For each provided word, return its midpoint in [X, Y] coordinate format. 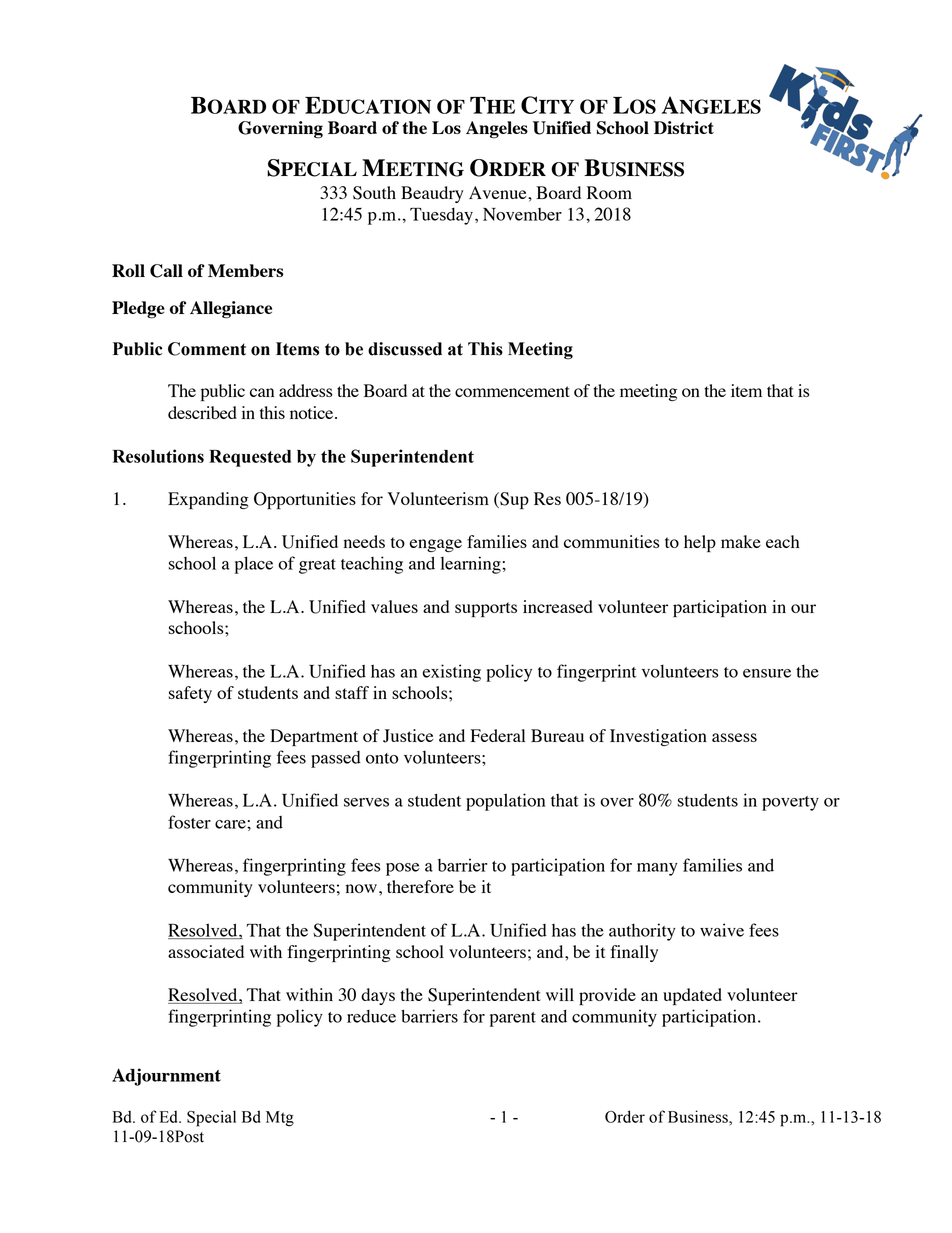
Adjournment [166, 1077]
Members [245, 270]
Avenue [499, 192]
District [684, 127]
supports [486, 609]
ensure [767, 673]
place [254, 565]
